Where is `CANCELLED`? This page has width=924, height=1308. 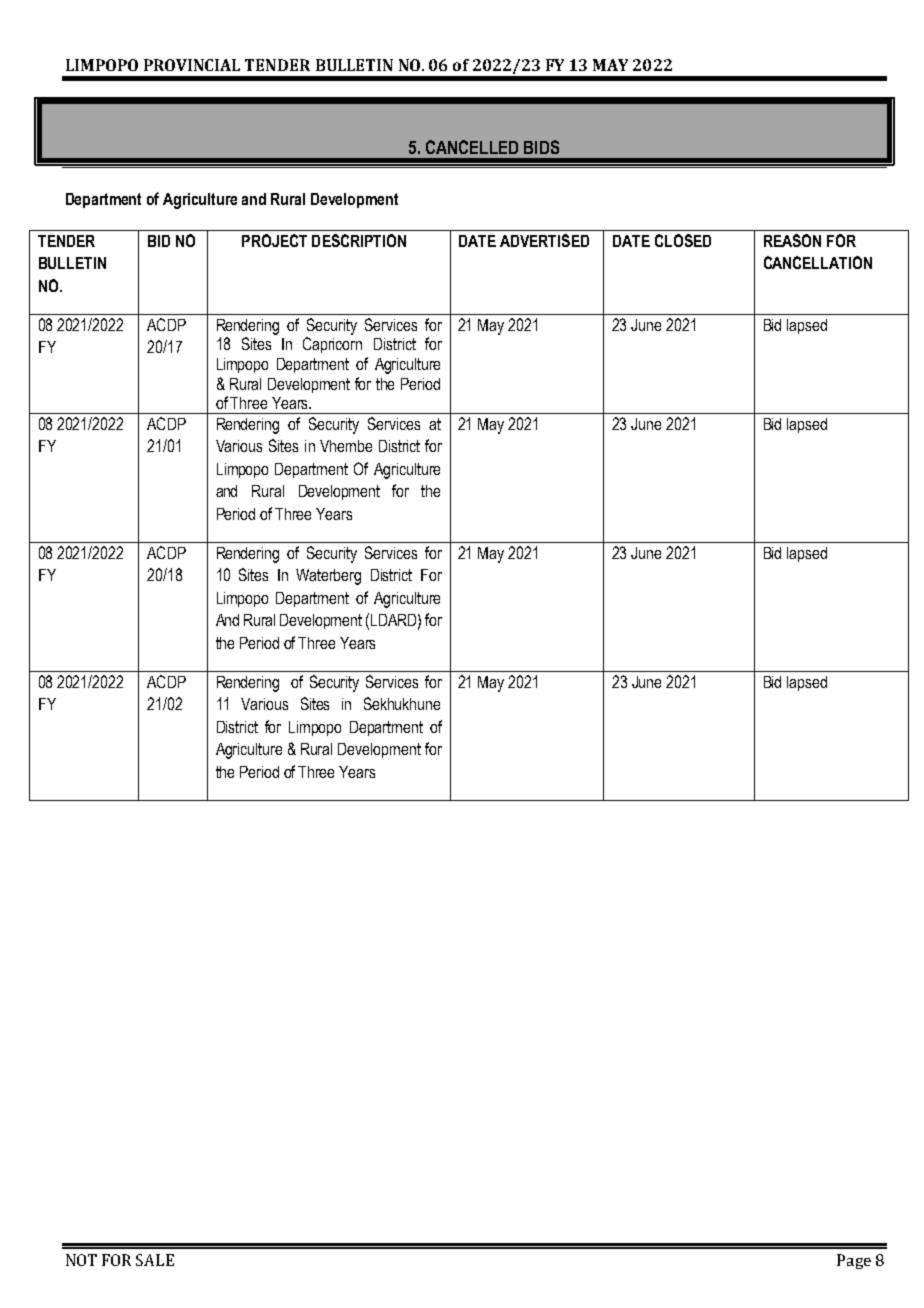
CANCELLED is located at coordinates (472, 147).
